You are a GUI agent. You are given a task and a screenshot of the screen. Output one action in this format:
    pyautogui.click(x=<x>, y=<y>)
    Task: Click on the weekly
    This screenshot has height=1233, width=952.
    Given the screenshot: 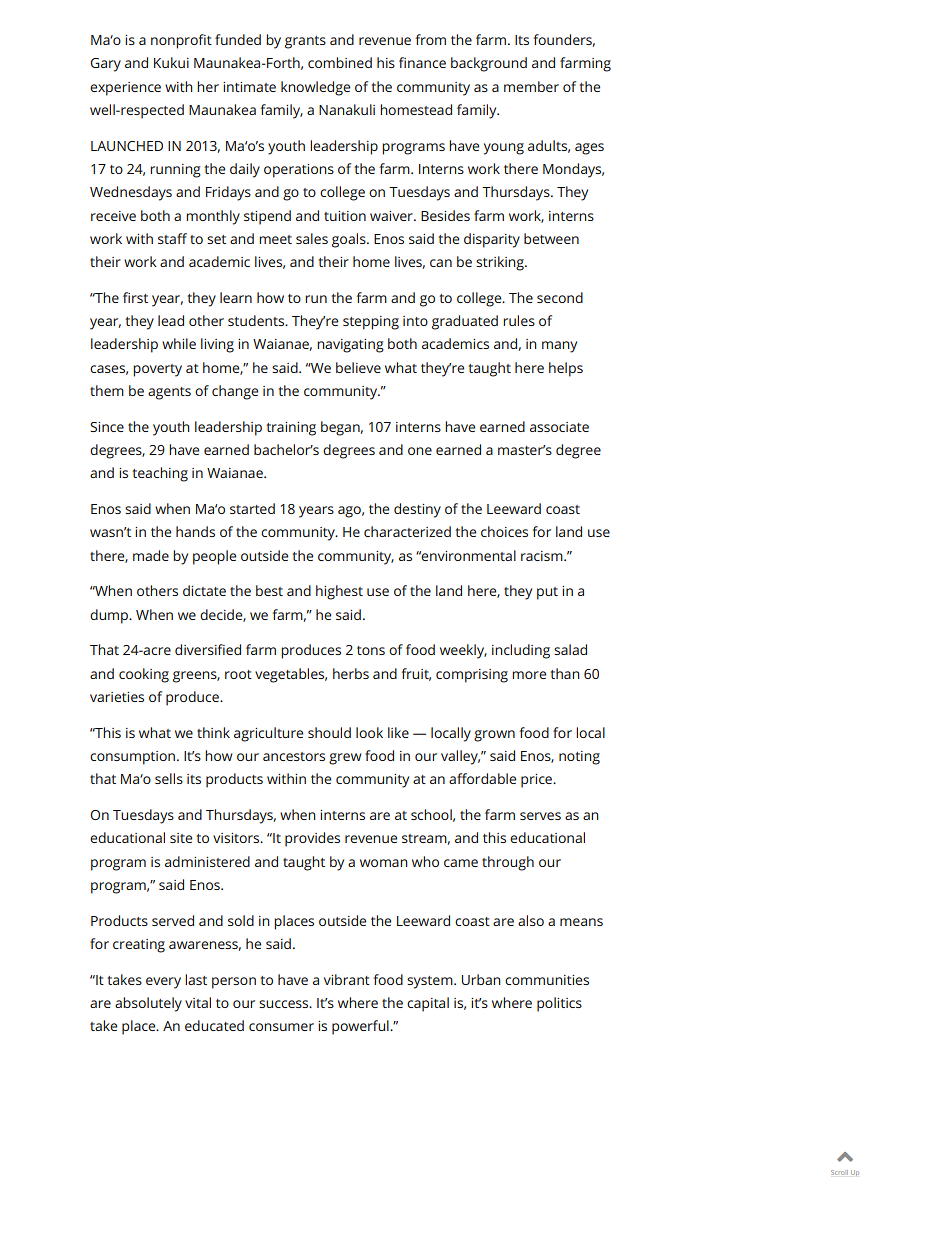 What is the action you would take?
    pyautogui.click(x=463, y=651)
